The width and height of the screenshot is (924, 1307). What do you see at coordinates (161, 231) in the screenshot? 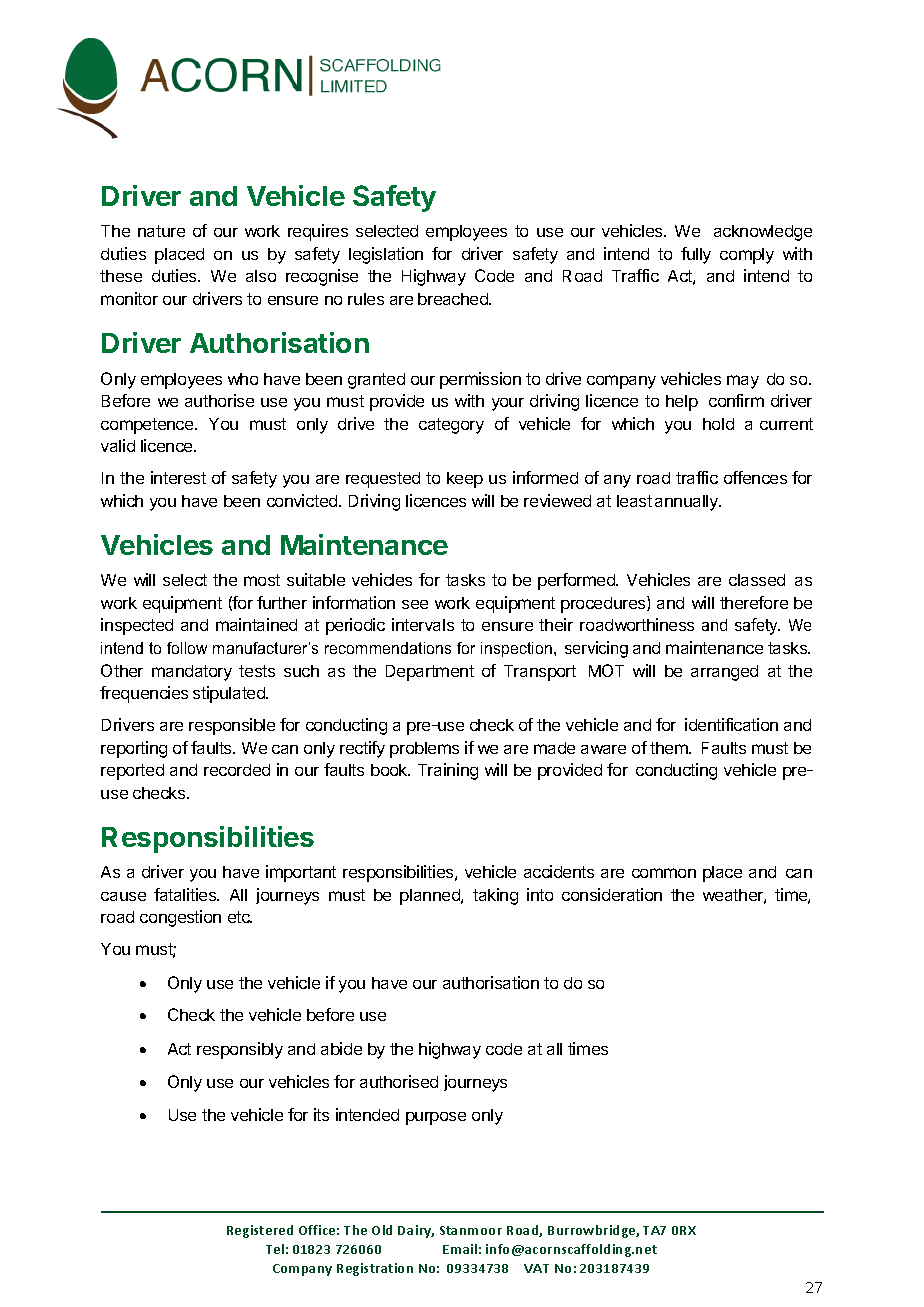
I see `nature` at bounding box center [161, 231].
